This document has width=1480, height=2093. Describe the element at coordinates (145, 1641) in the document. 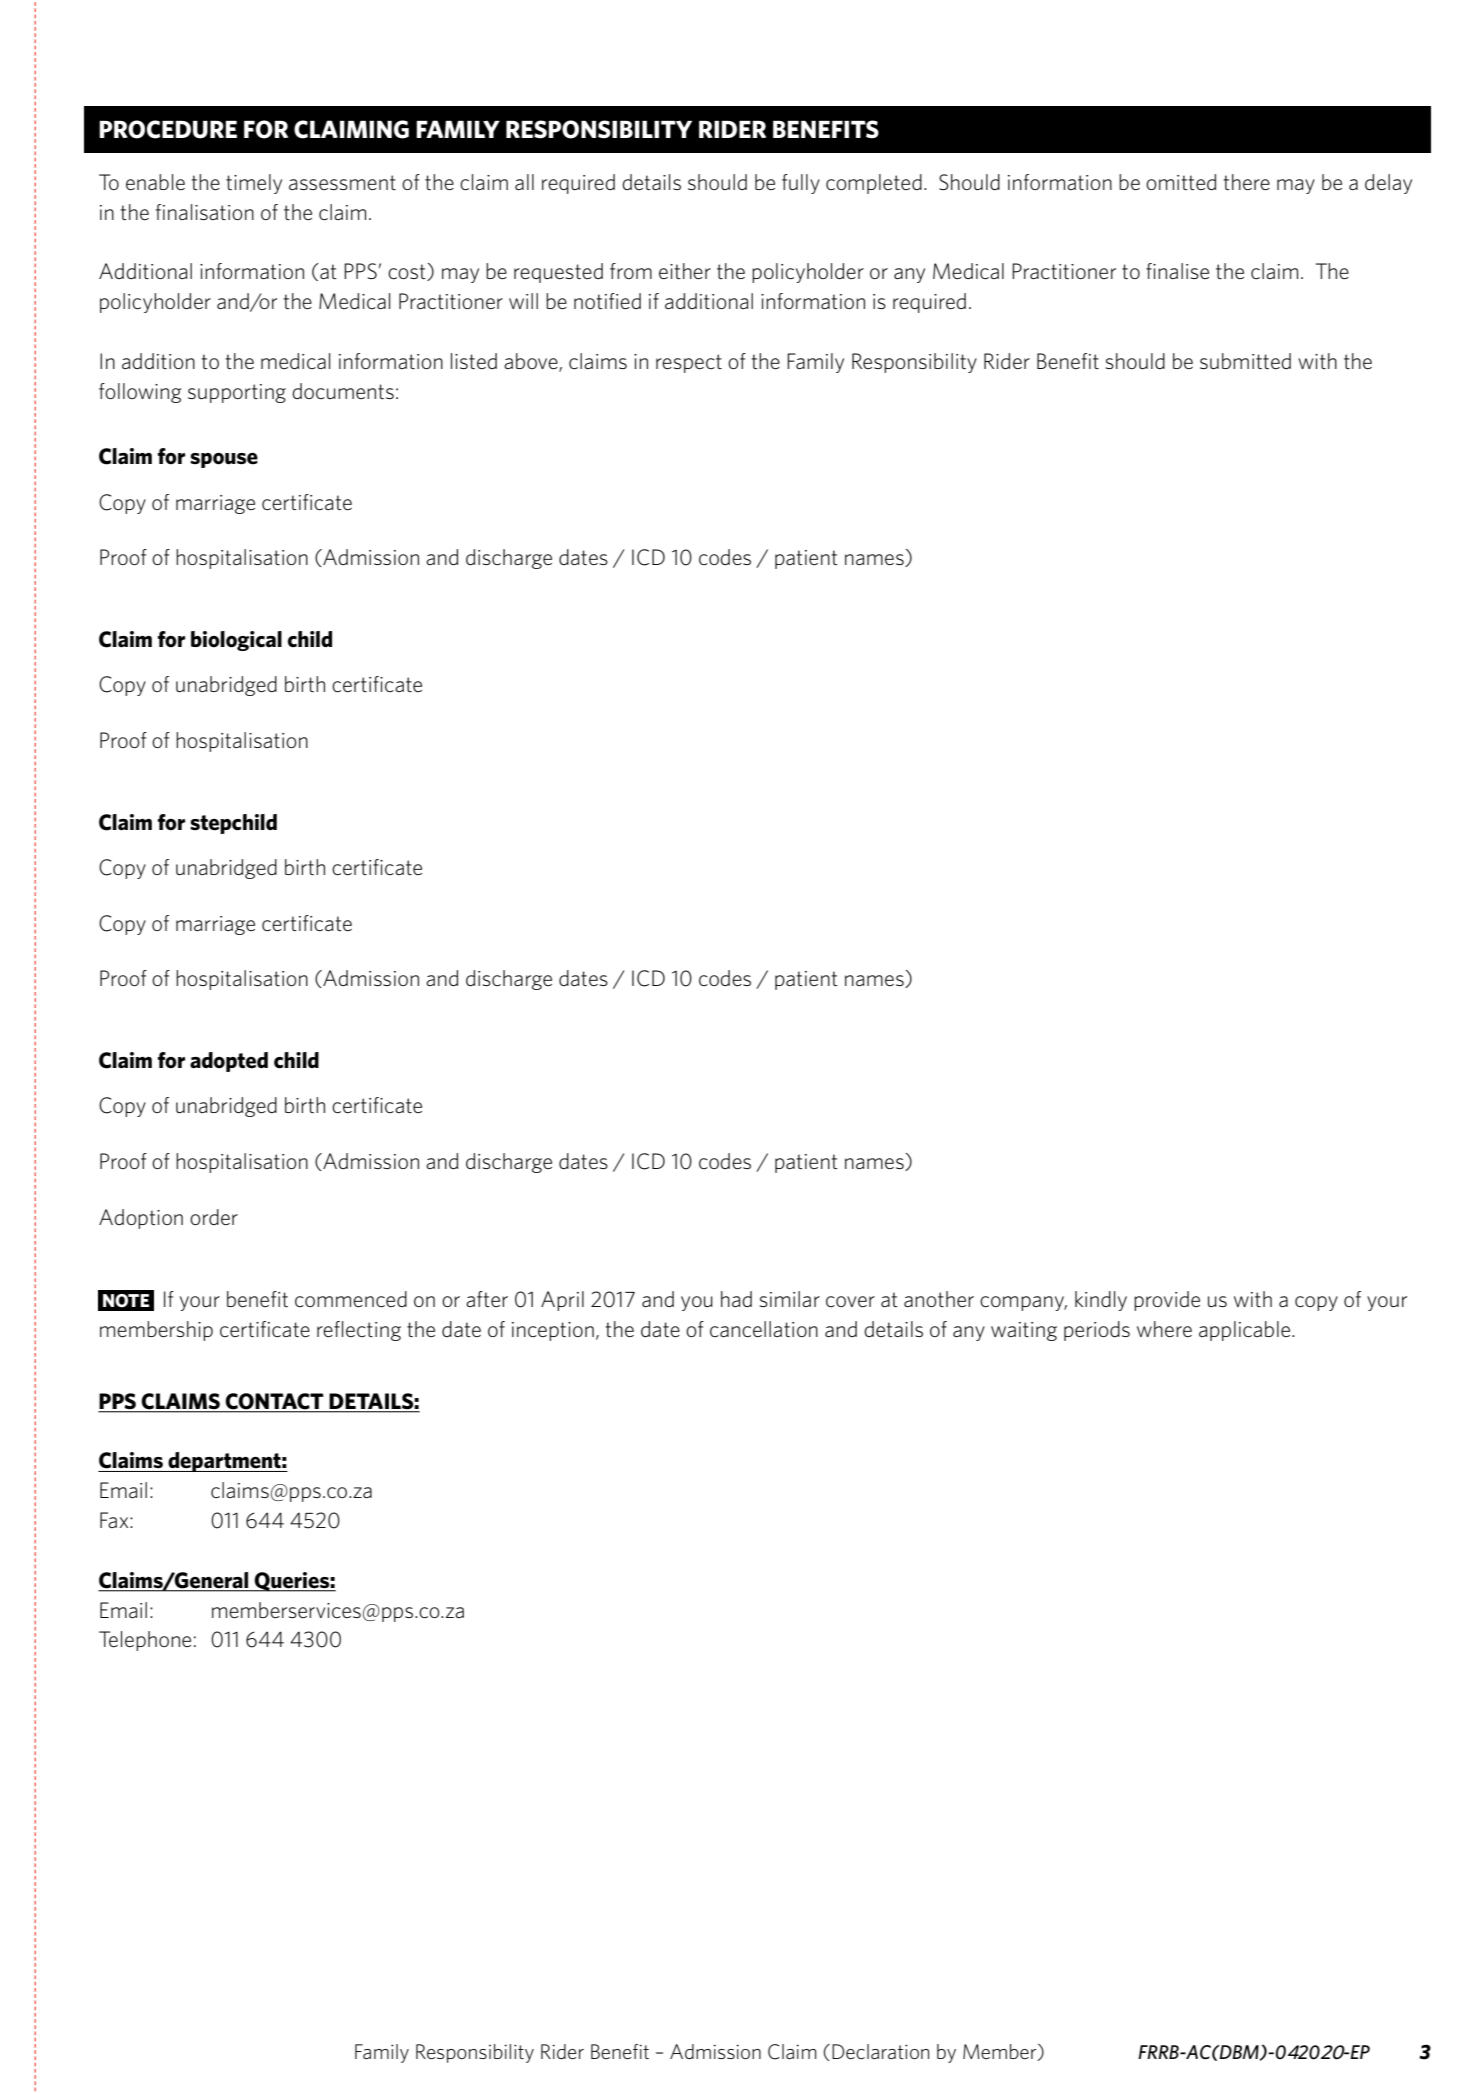

I see `Telephone` at that location.
